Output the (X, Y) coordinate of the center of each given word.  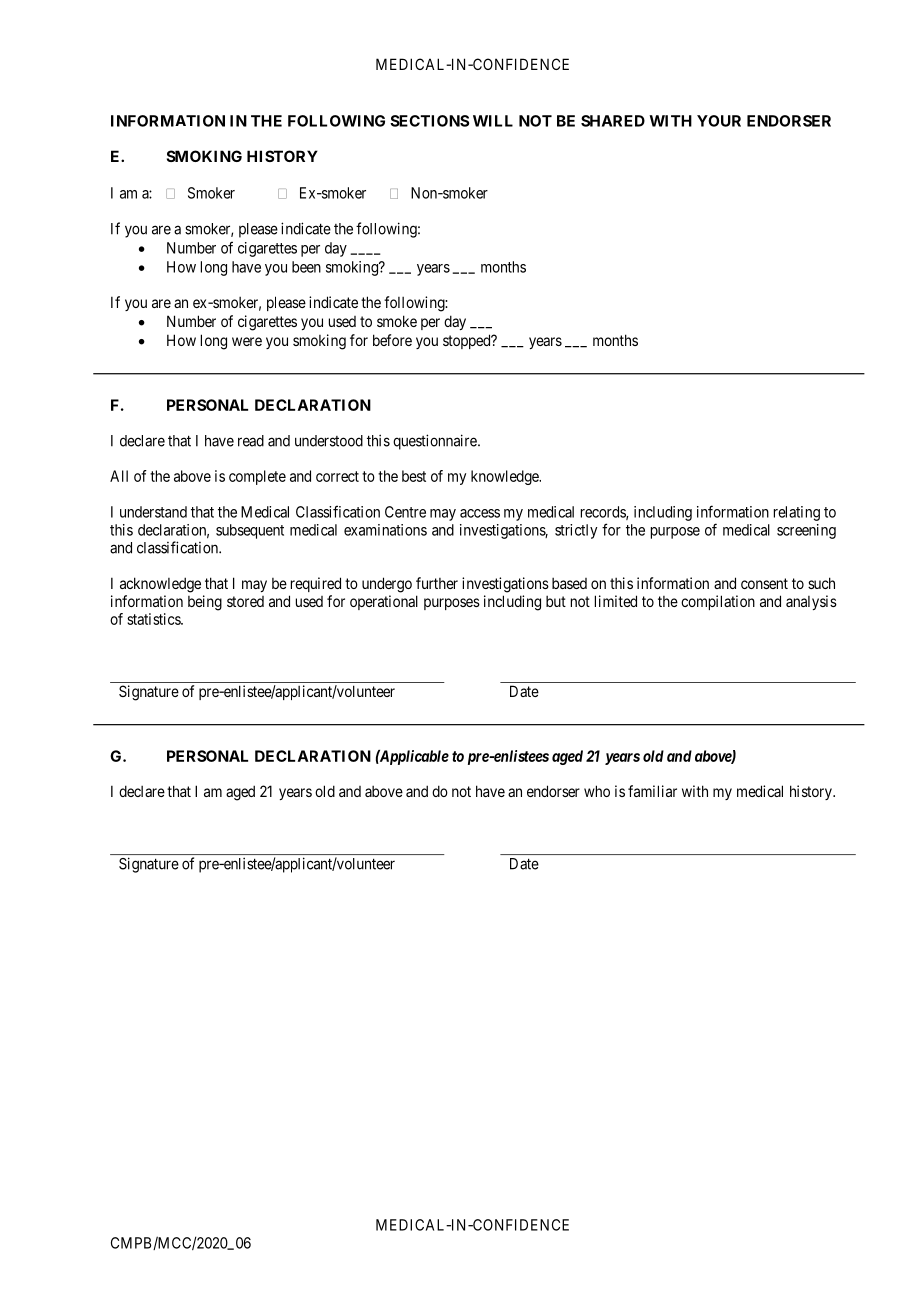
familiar (652, 791)
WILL (493, 121)
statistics (154, 619)
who (597, 791)
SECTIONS (429, 121)
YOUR (719, 121)
